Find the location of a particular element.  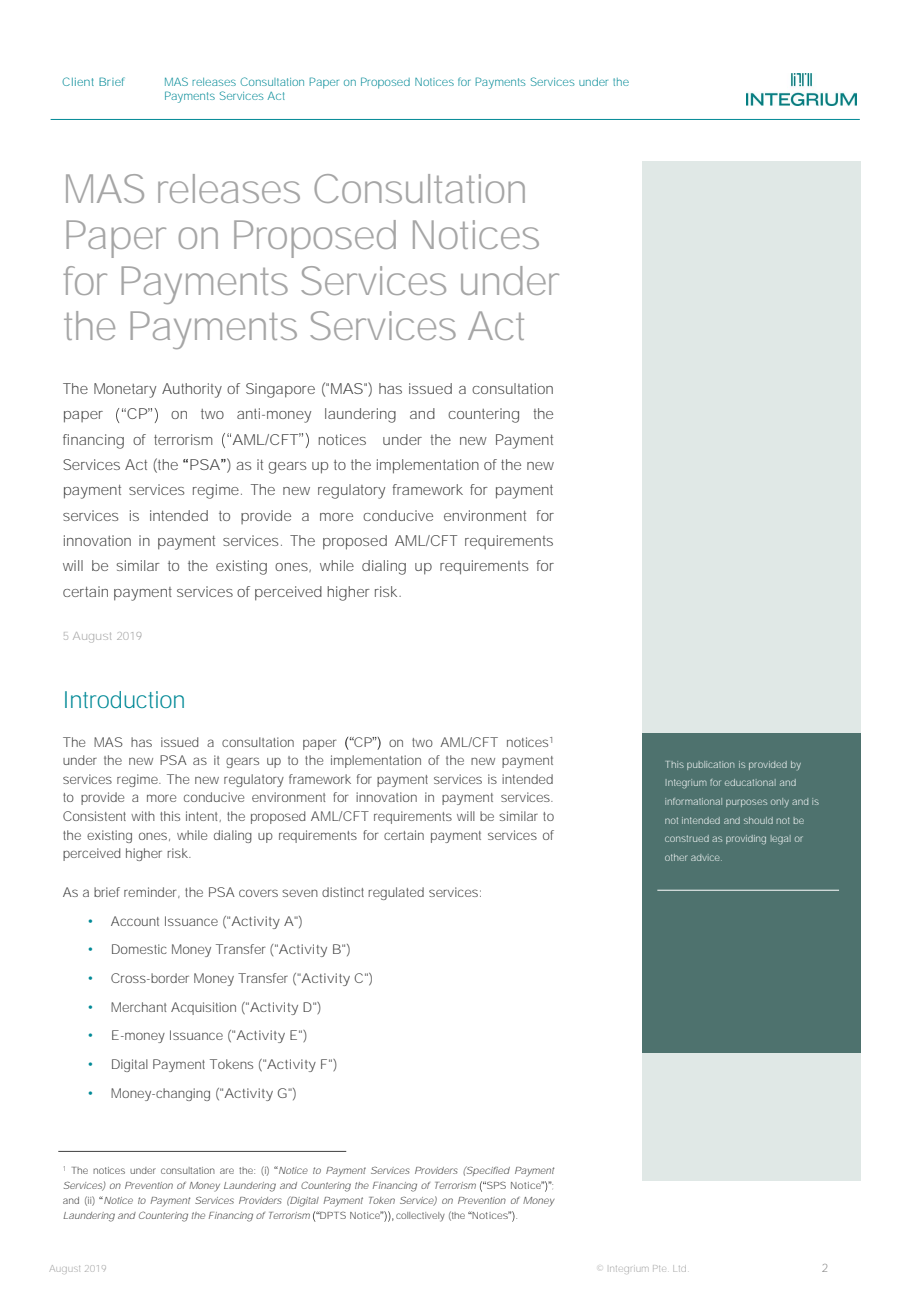

Introduction is located at coordinates (124, 699).
